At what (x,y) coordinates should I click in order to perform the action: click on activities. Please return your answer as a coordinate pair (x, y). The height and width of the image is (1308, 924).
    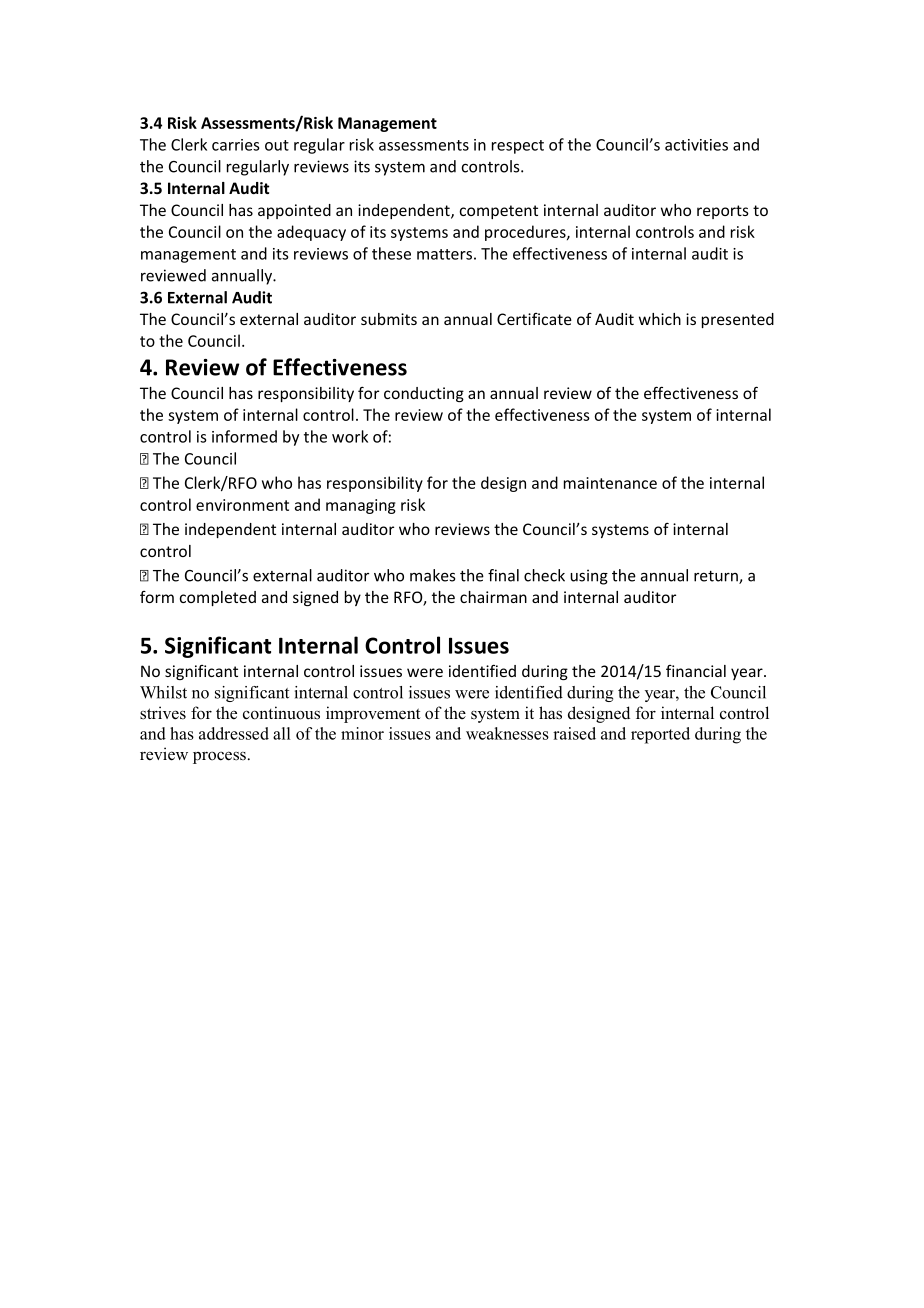
    Looking at the image, I should click on (696, 145).
